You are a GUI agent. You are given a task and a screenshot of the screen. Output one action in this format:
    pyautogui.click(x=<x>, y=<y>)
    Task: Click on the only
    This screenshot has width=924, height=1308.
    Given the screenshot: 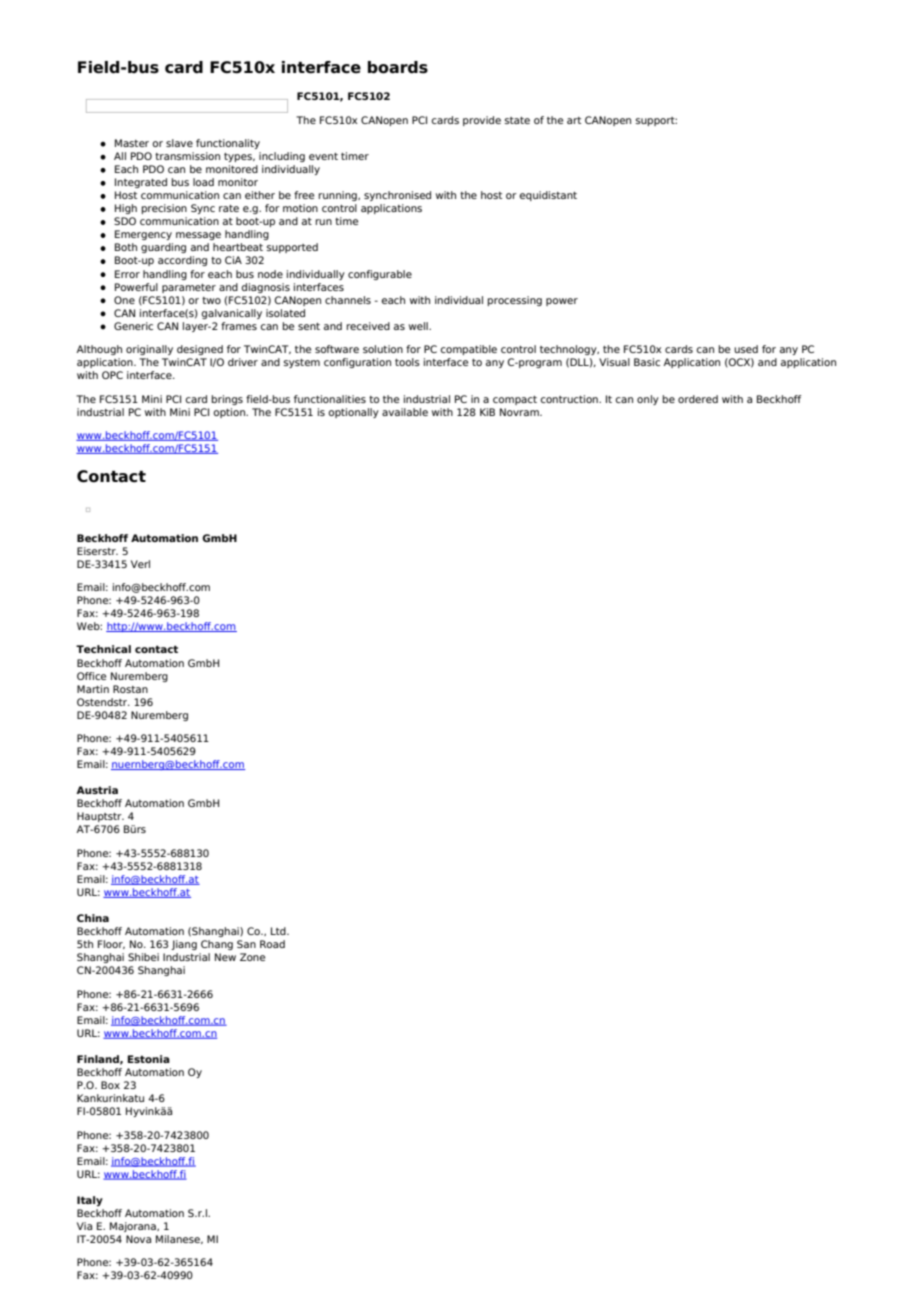 What is the action you would take?
    pyautogui.click(x=648, y=400)
